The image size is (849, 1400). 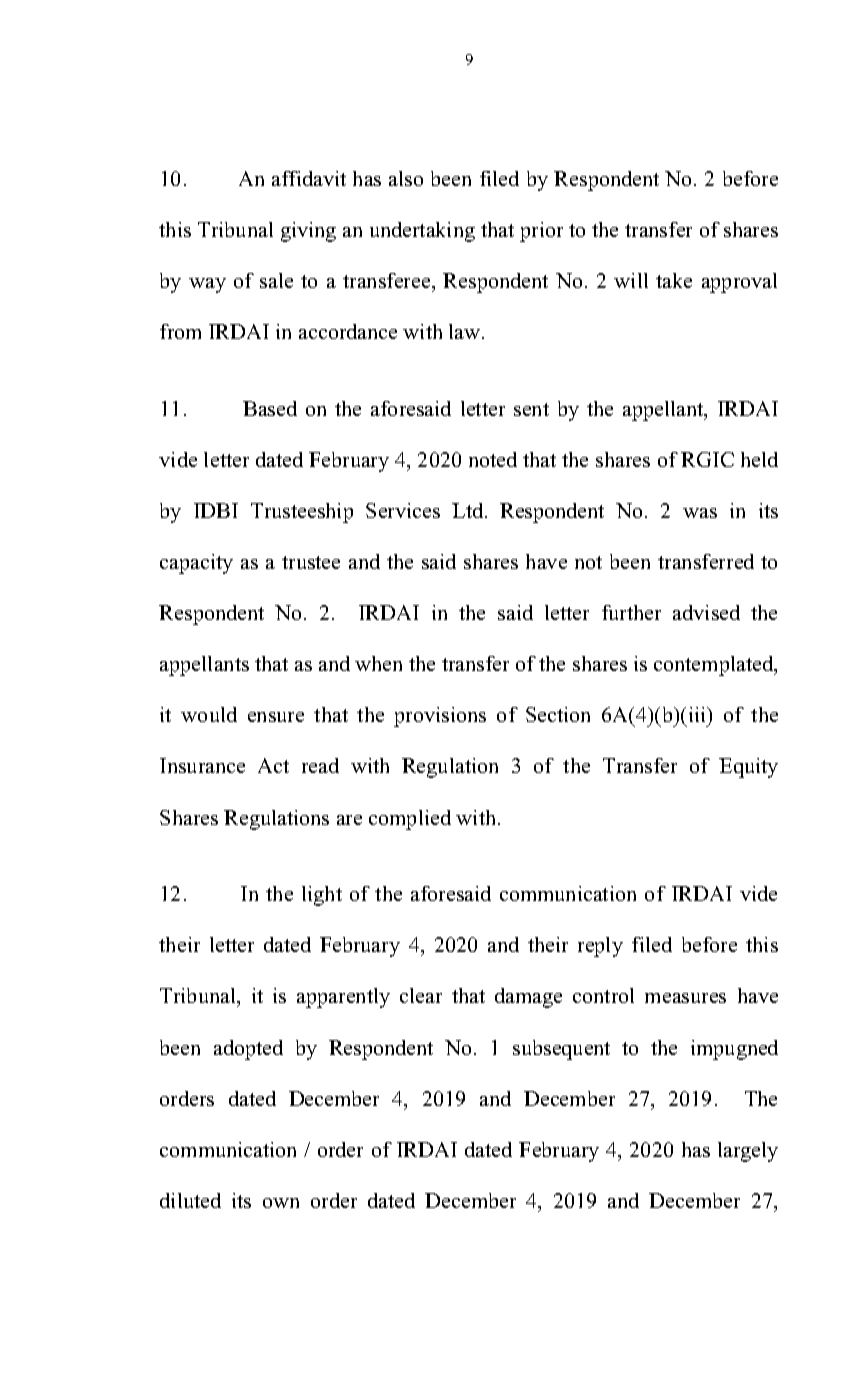 I want to click on own, so click(x=281, y=1203).
